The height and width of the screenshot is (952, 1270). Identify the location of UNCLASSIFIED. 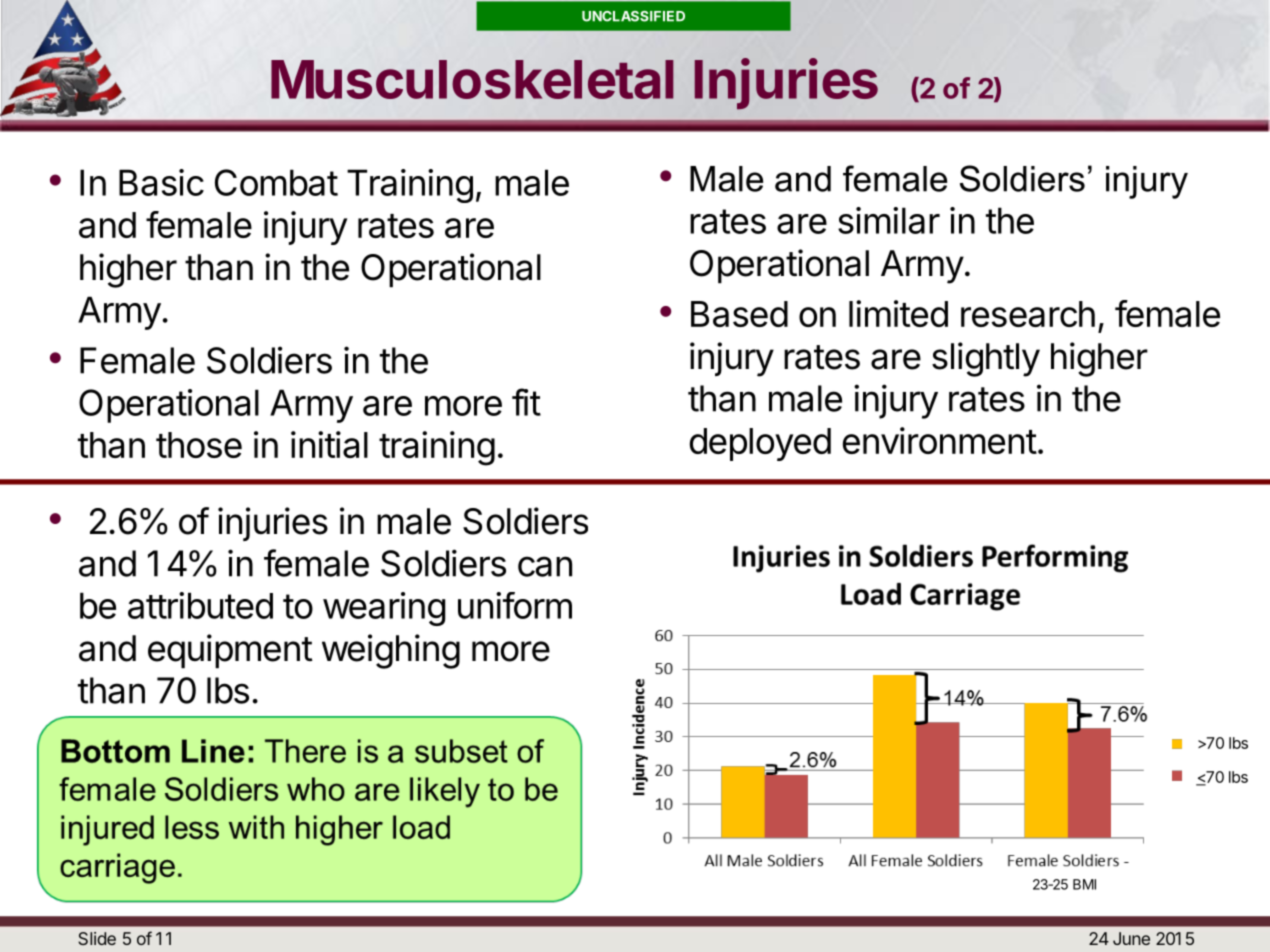
(633, 16).
